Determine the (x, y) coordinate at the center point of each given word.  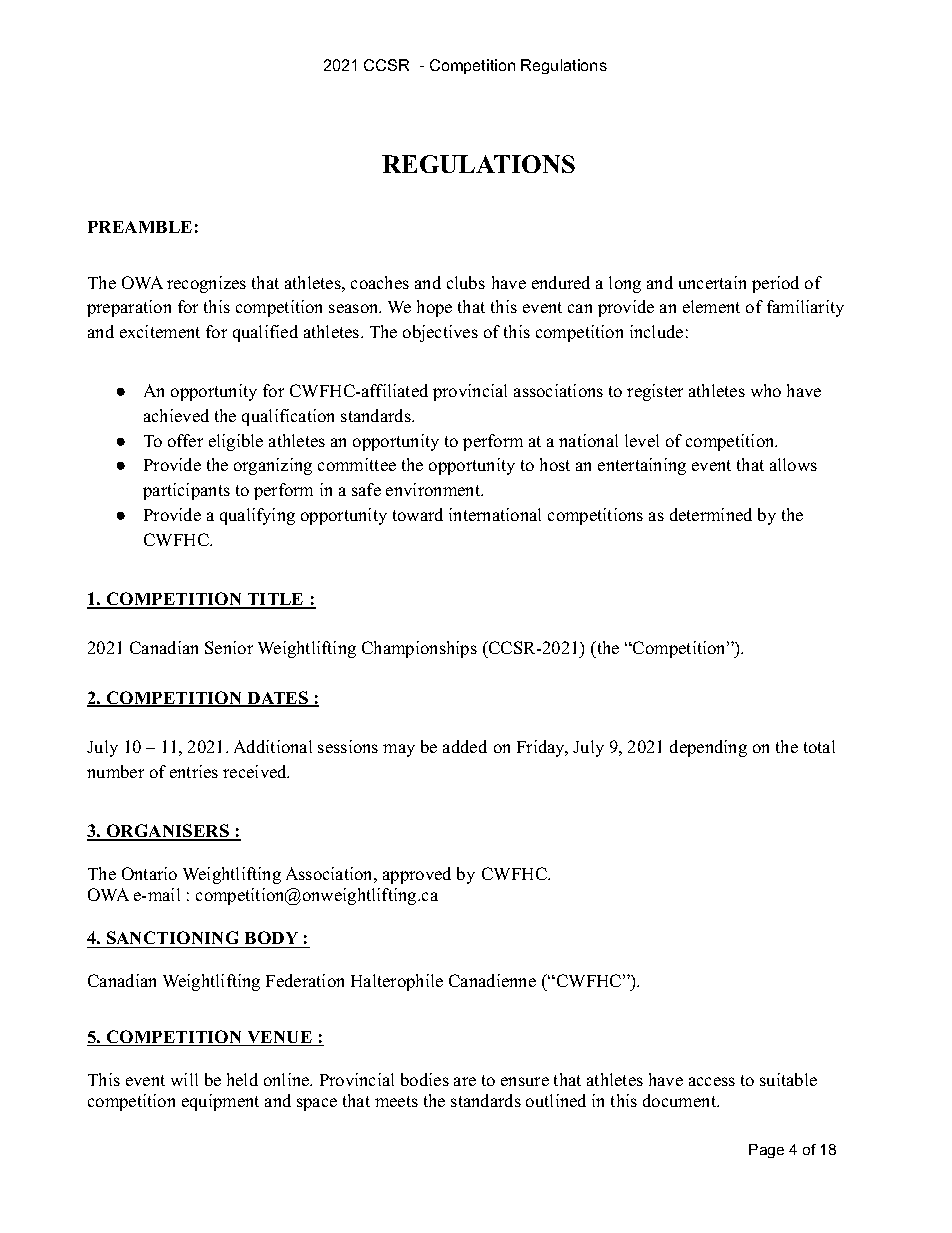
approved (417, 875)
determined (711, 514)
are (465, 1081)
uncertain (712, 282)
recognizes (206, 284)
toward (418, 514)
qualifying (257, 516)
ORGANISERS (167, 832)
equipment (220, 1102)
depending (708, 748)
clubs (466, 282)
